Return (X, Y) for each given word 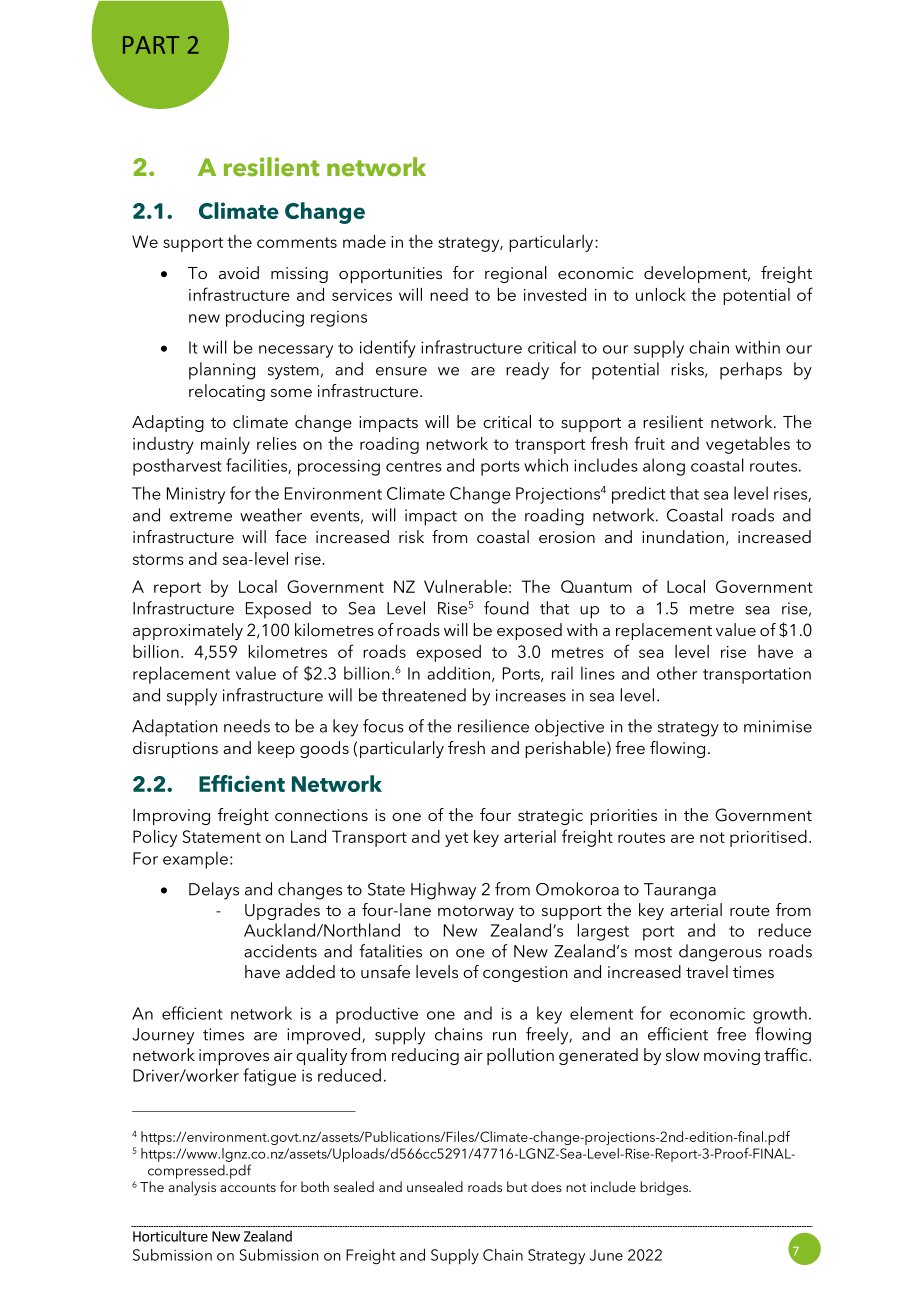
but (517, 1186)
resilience (493, 726)
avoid (239, 272)
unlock (661, 294)
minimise (778, 726)
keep (276, 749)
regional (516, 274)
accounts (248, 1187)
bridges (665, 1188)
